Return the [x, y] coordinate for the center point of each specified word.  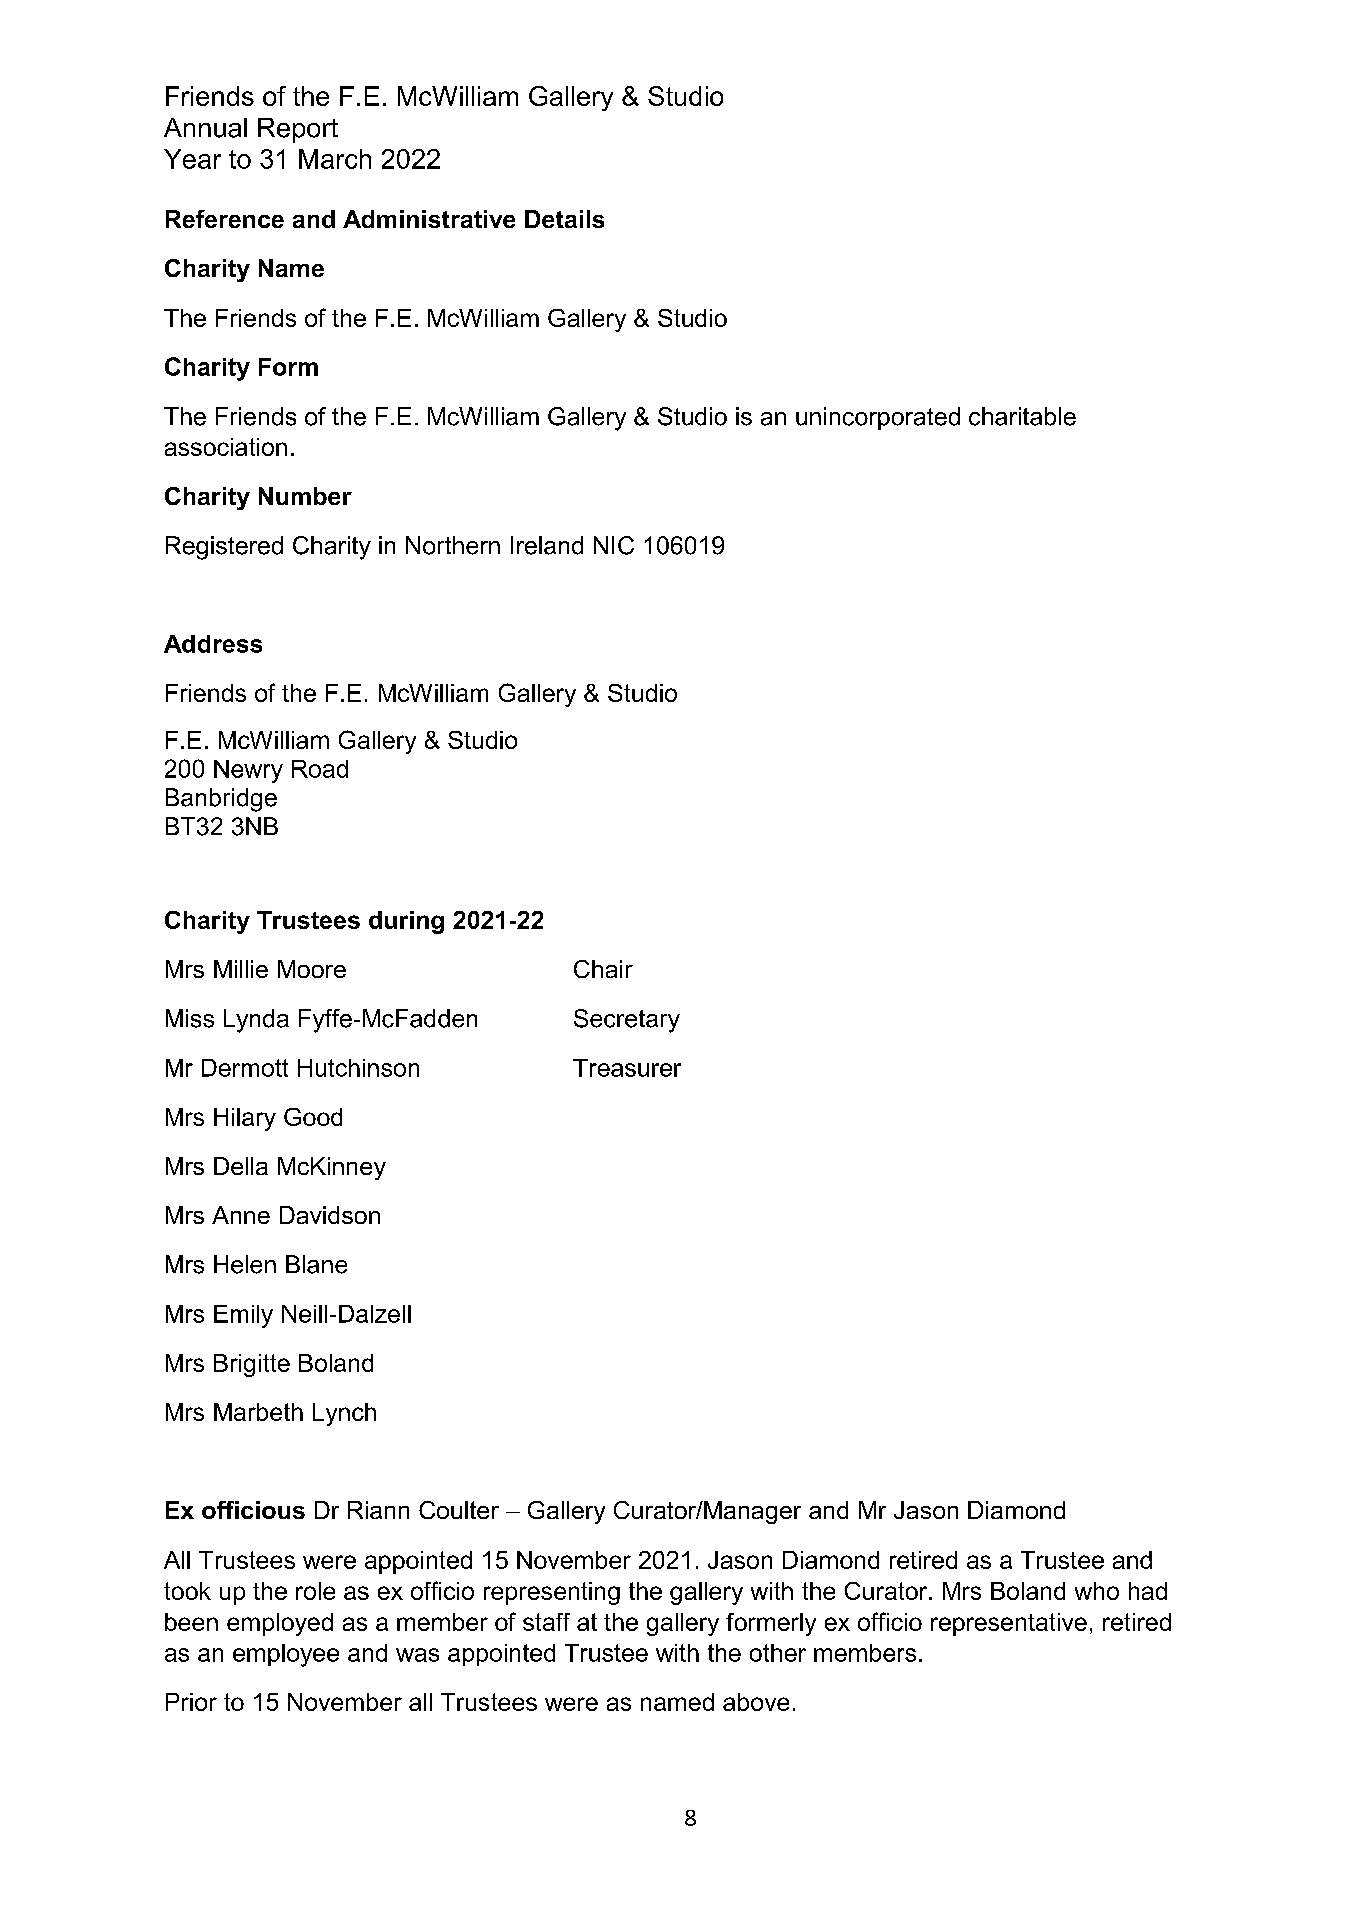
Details [564, 219]
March [335, 159]
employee [286, 1655]
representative [1009, 1624]
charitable [1022, 416]
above [756, 1702]
